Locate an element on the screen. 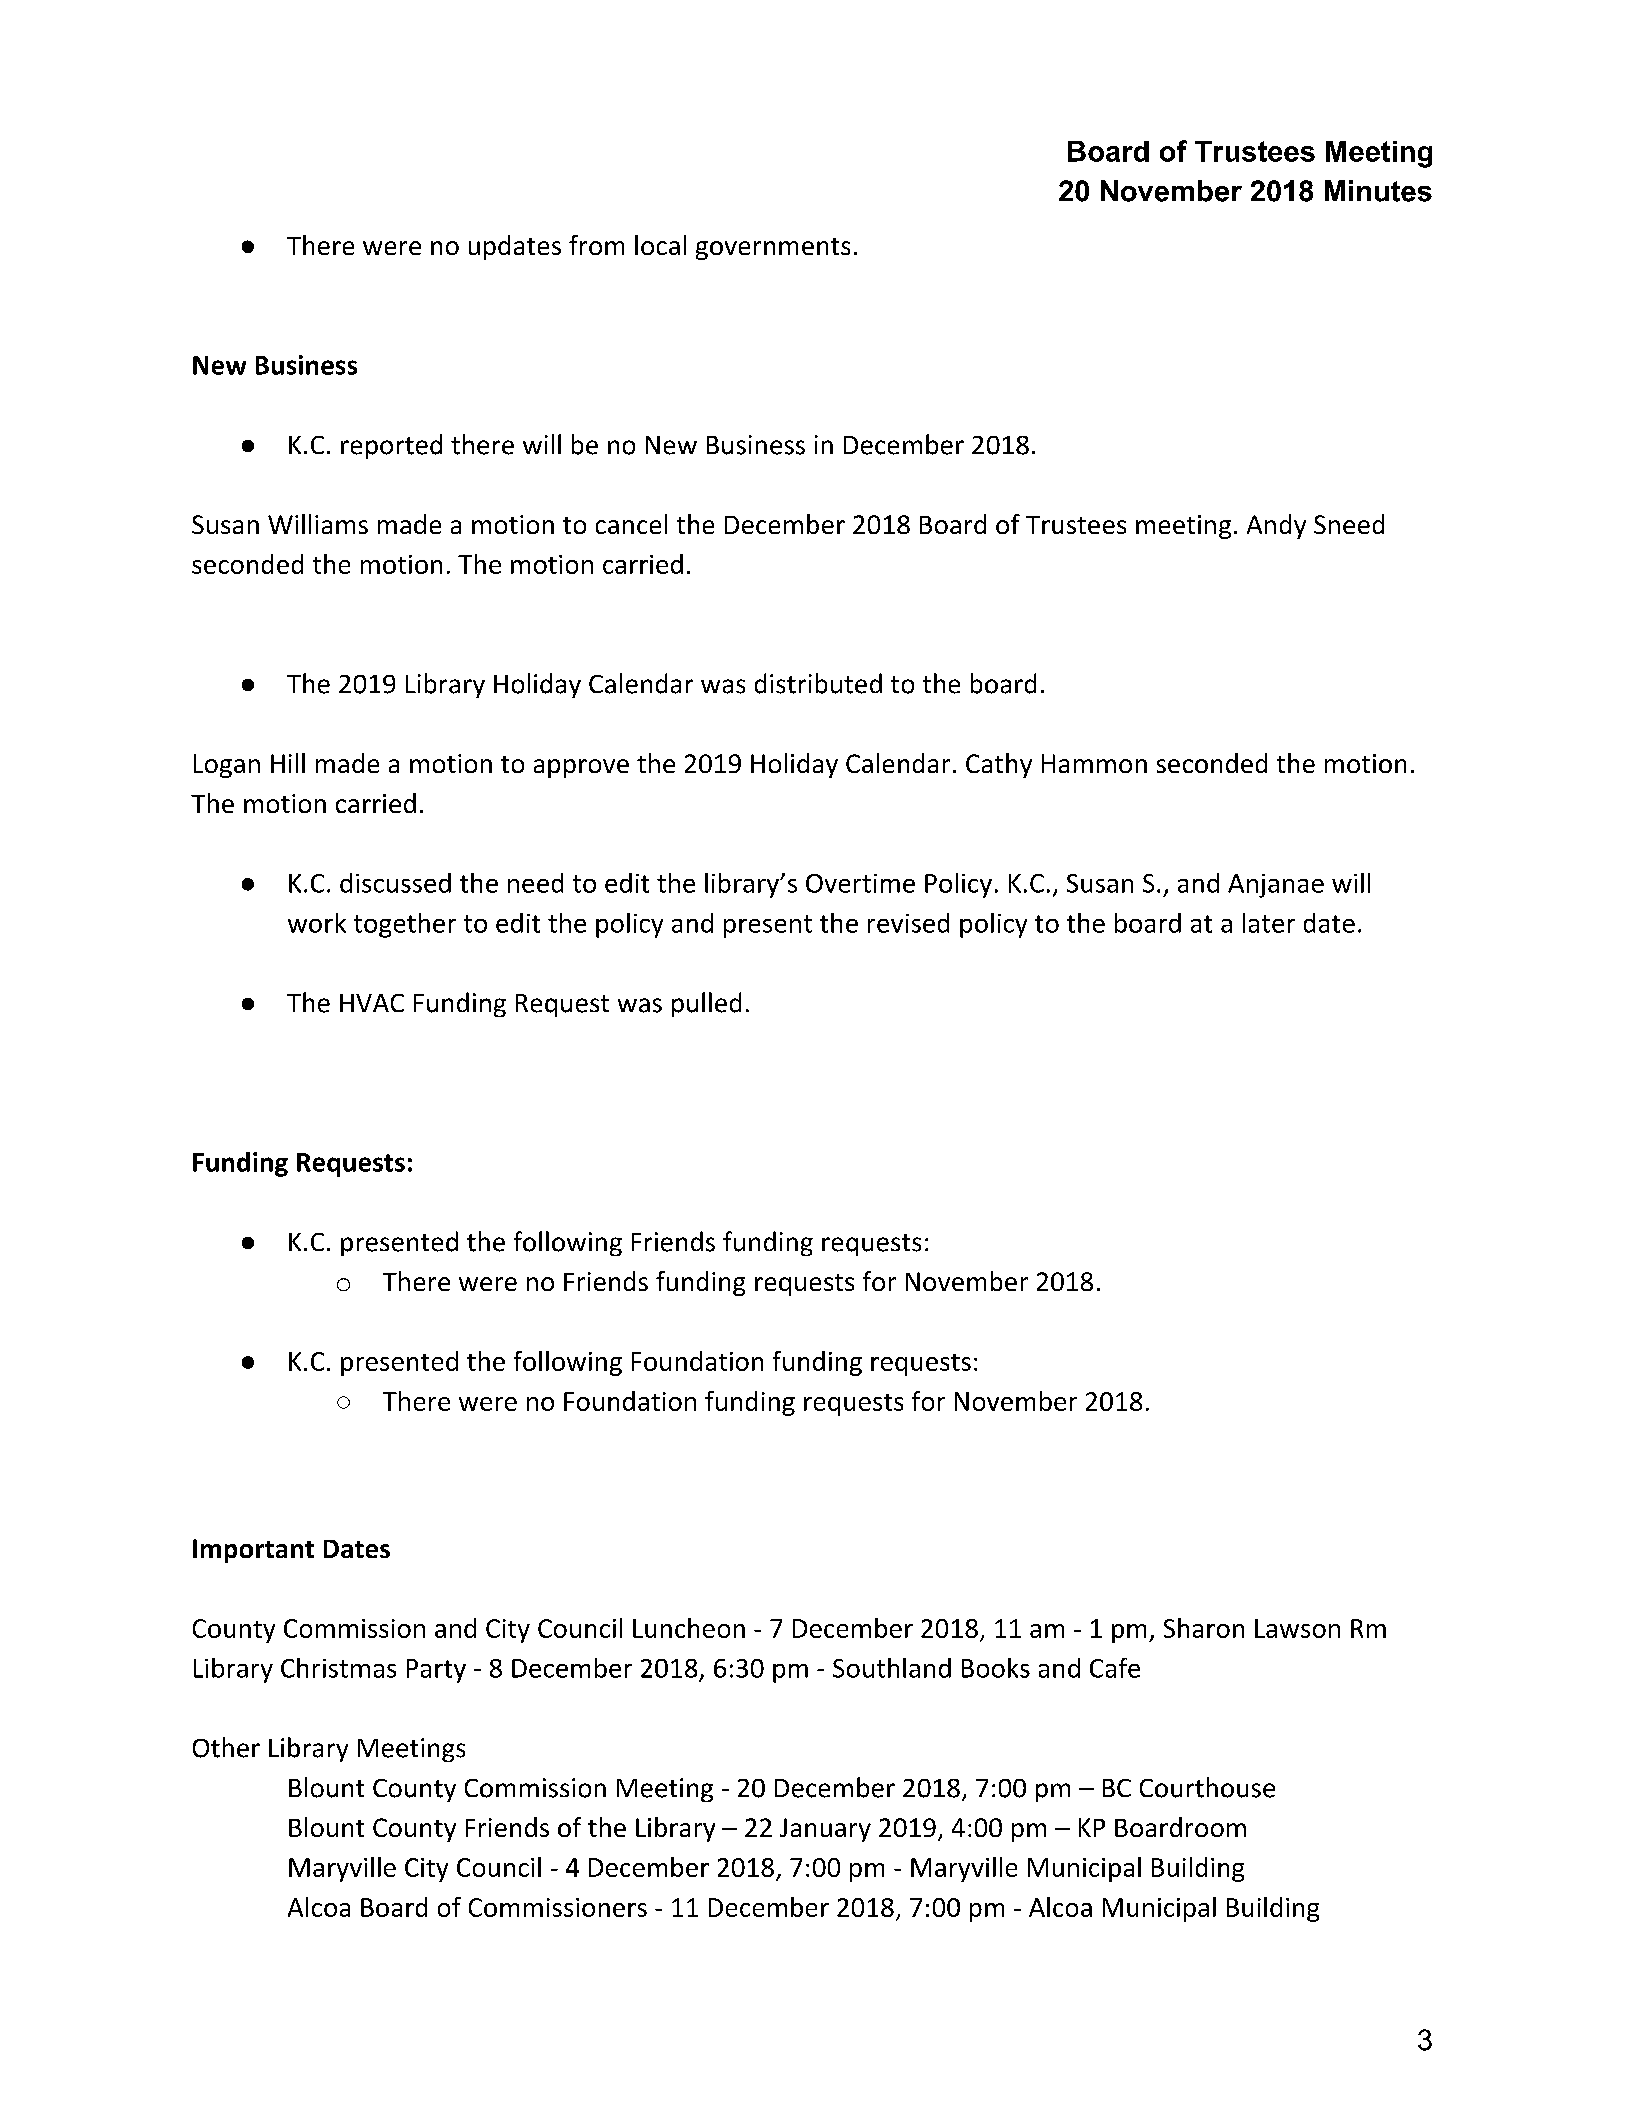 The width and height of the screenshot is (1626, 2104). Other is located at coordinates (226, 1747).
